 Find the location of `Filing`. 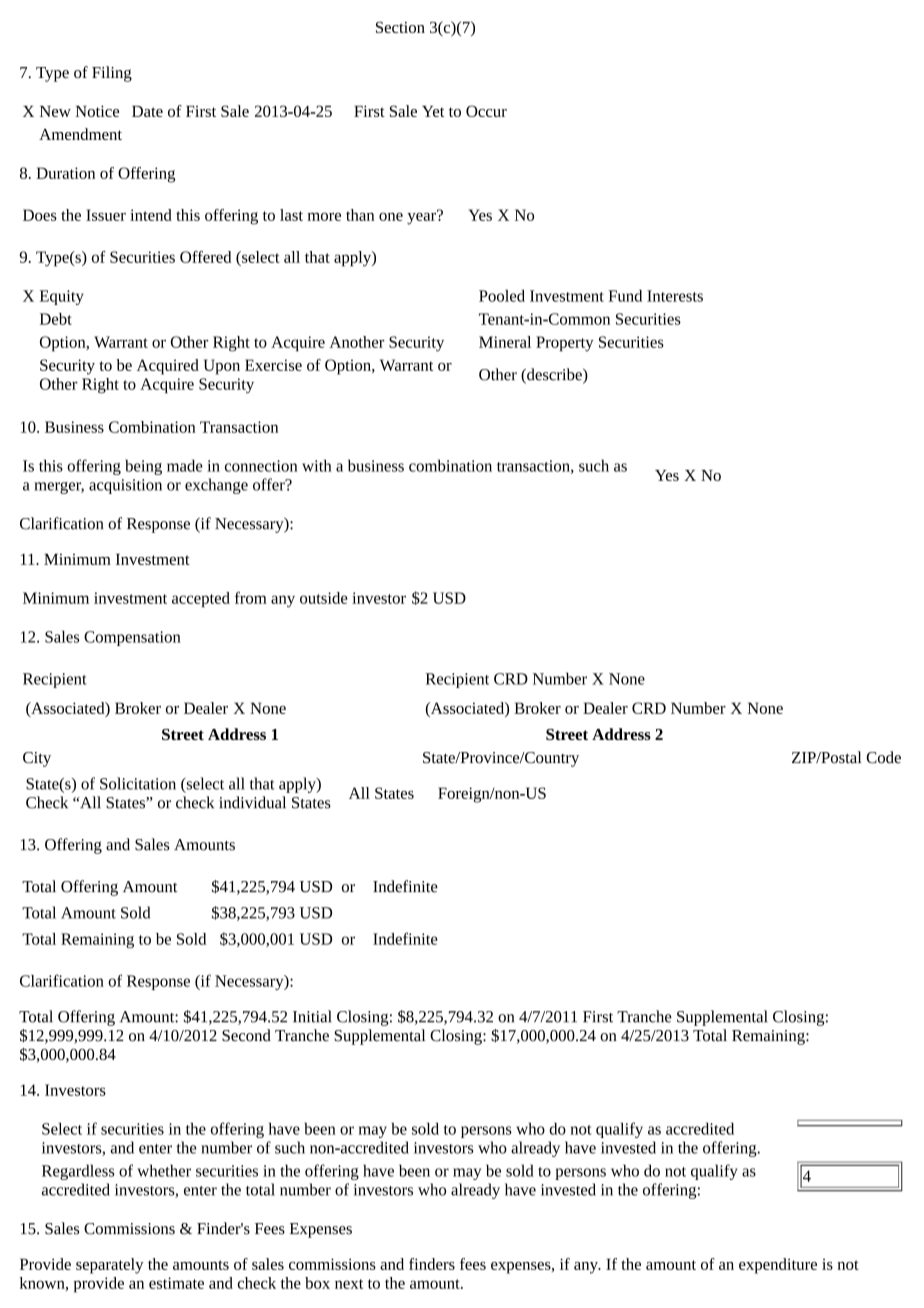

Filing is located at coordinates (112, 74).
